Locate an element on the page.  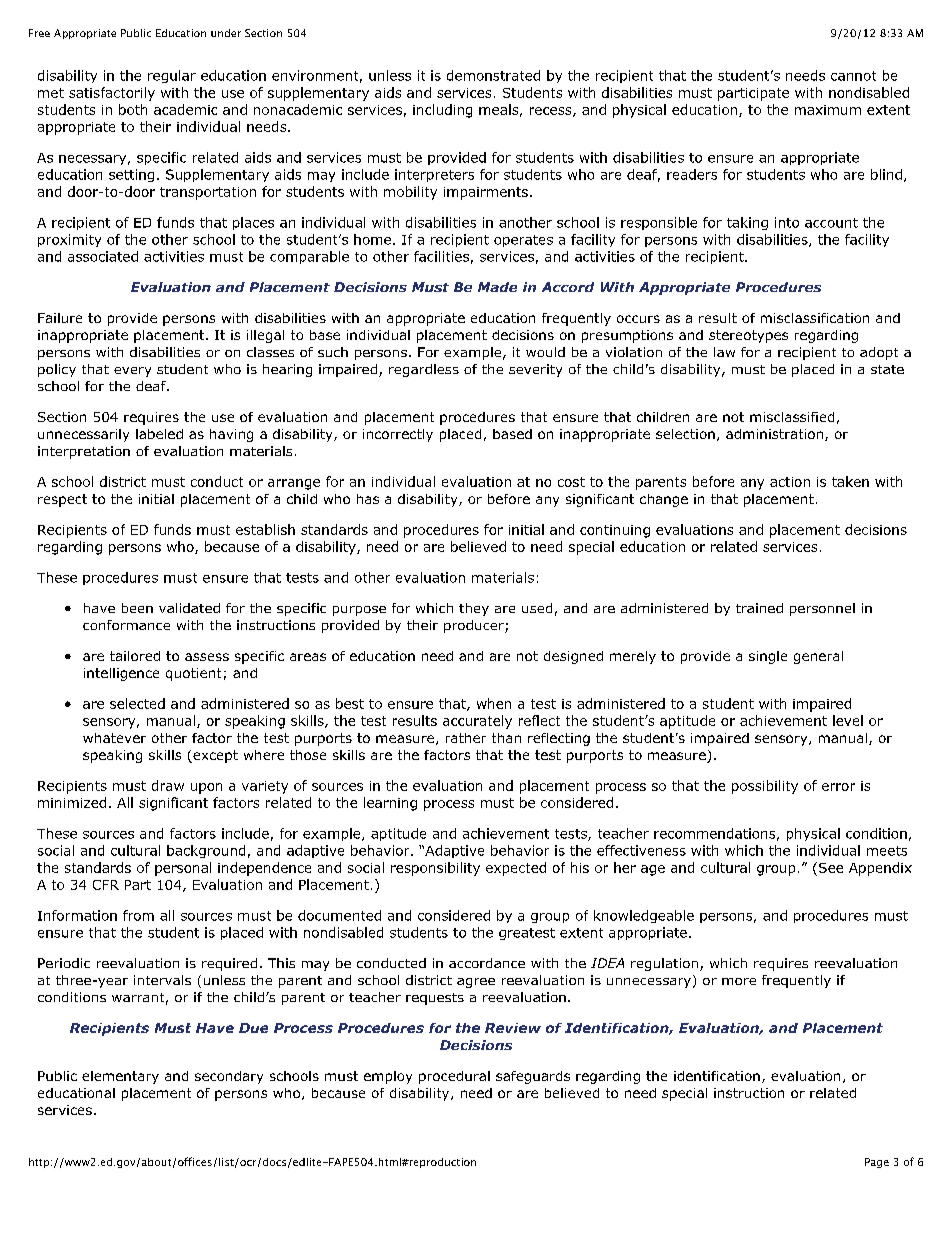
draw is located at coordinates (168, 785).
